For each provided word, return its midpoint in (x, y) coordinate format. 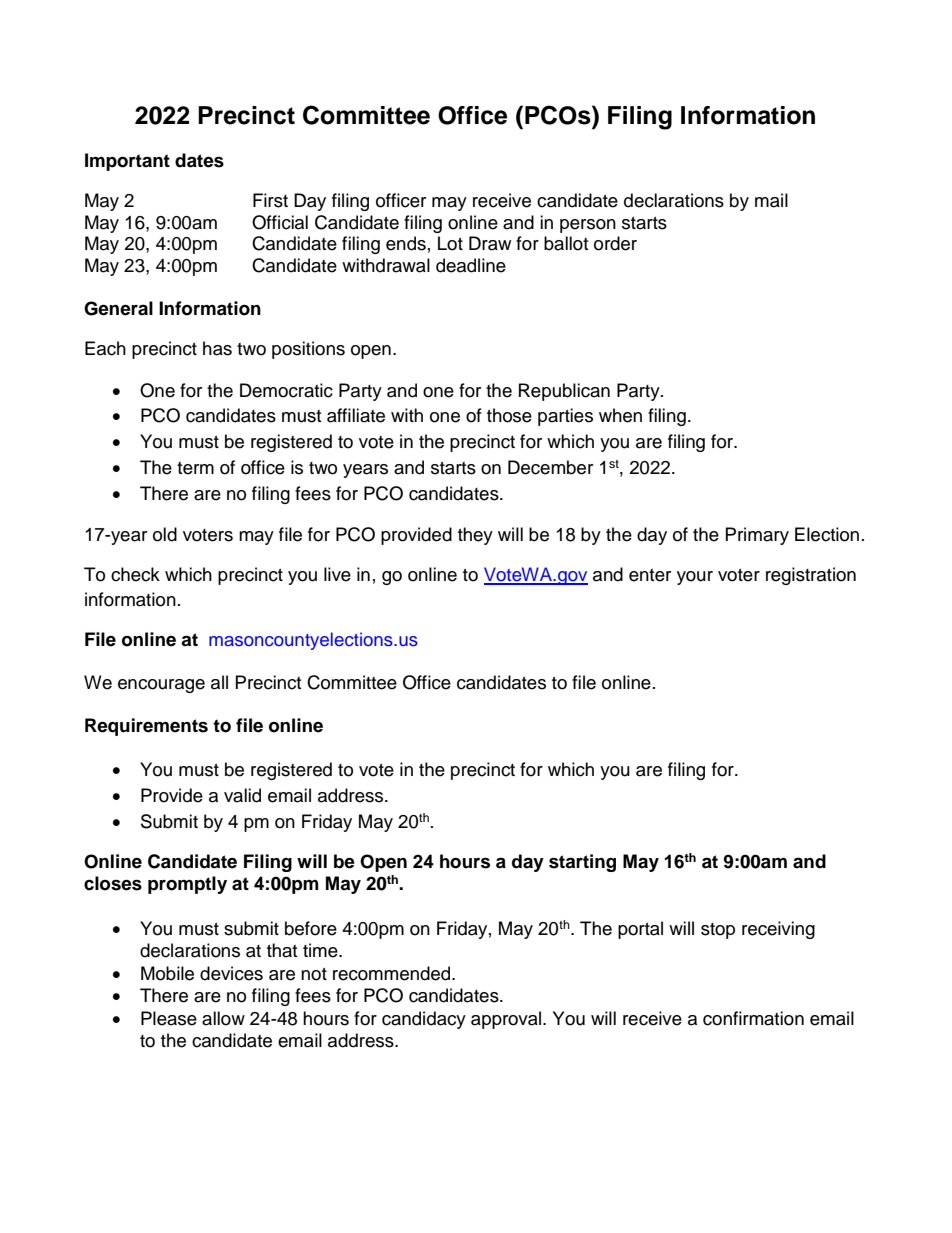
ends (406, 243)
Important (127, 162)
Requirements (146, 727)
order (615, 243)
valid (242, 795)
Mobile (167, 973)
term (195, 468)
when (620, 415)
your (695, 578)
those (509, 415)
